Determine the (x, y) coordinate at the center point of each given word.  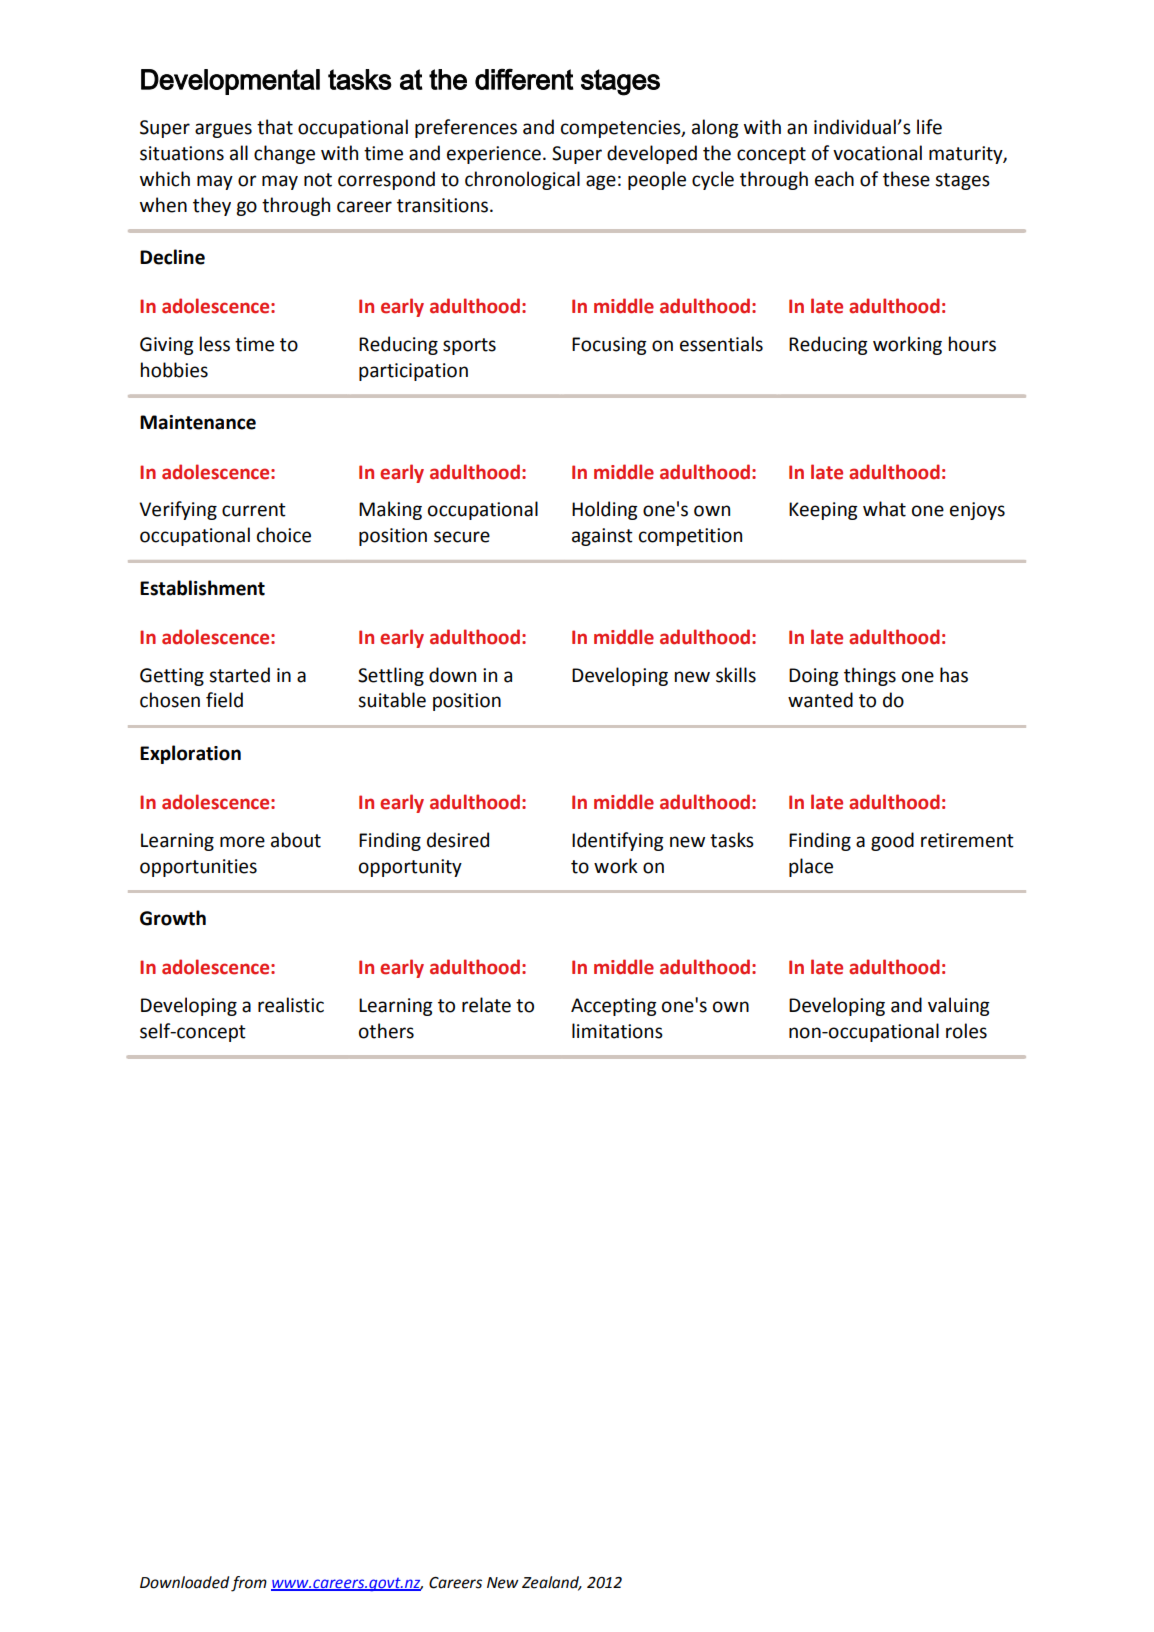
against (602, 537)
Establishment (202, 588)
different (524, 79)
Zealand (552, 1583)
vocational (877, 153)
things (870, 676)
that (275, 127)
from (249, 1584)
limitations (617, 1031)
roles (966, 1031)
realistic (291, 1005)
